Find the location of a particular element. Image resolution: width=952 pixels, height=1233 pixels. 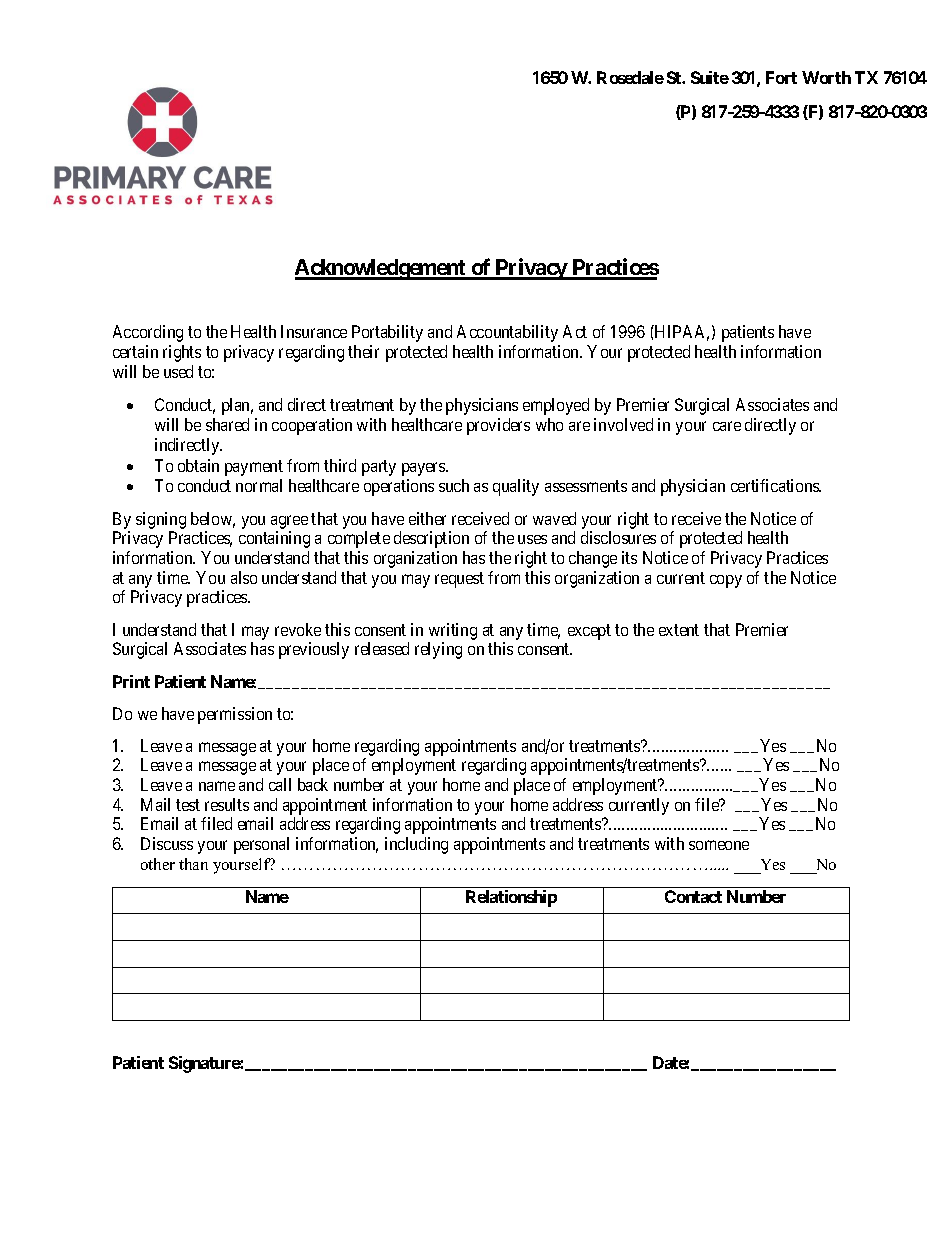

Relationship is located at coordinates (511, 898).
